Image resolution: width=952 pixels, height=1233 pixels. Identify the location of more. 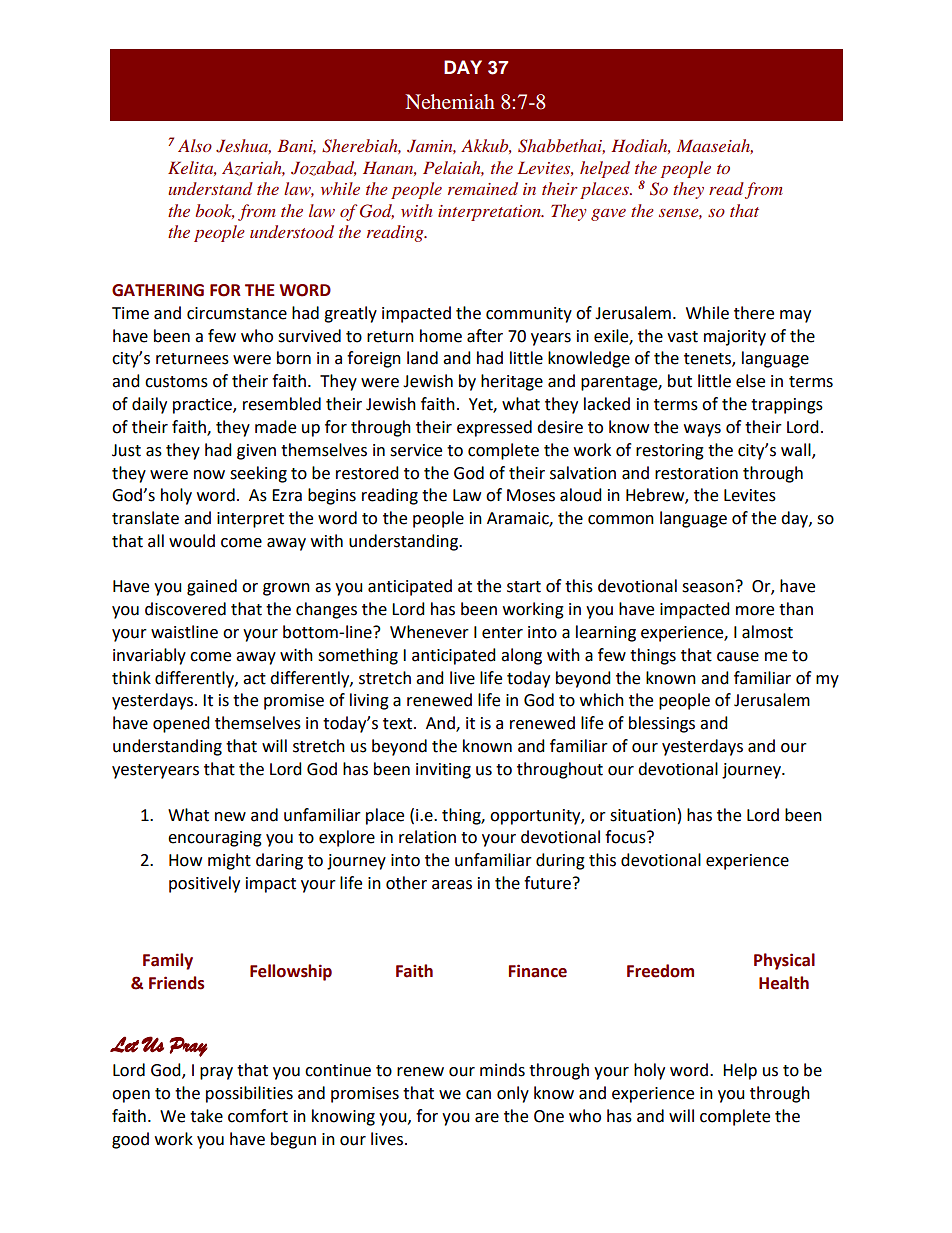
(755, 611).
